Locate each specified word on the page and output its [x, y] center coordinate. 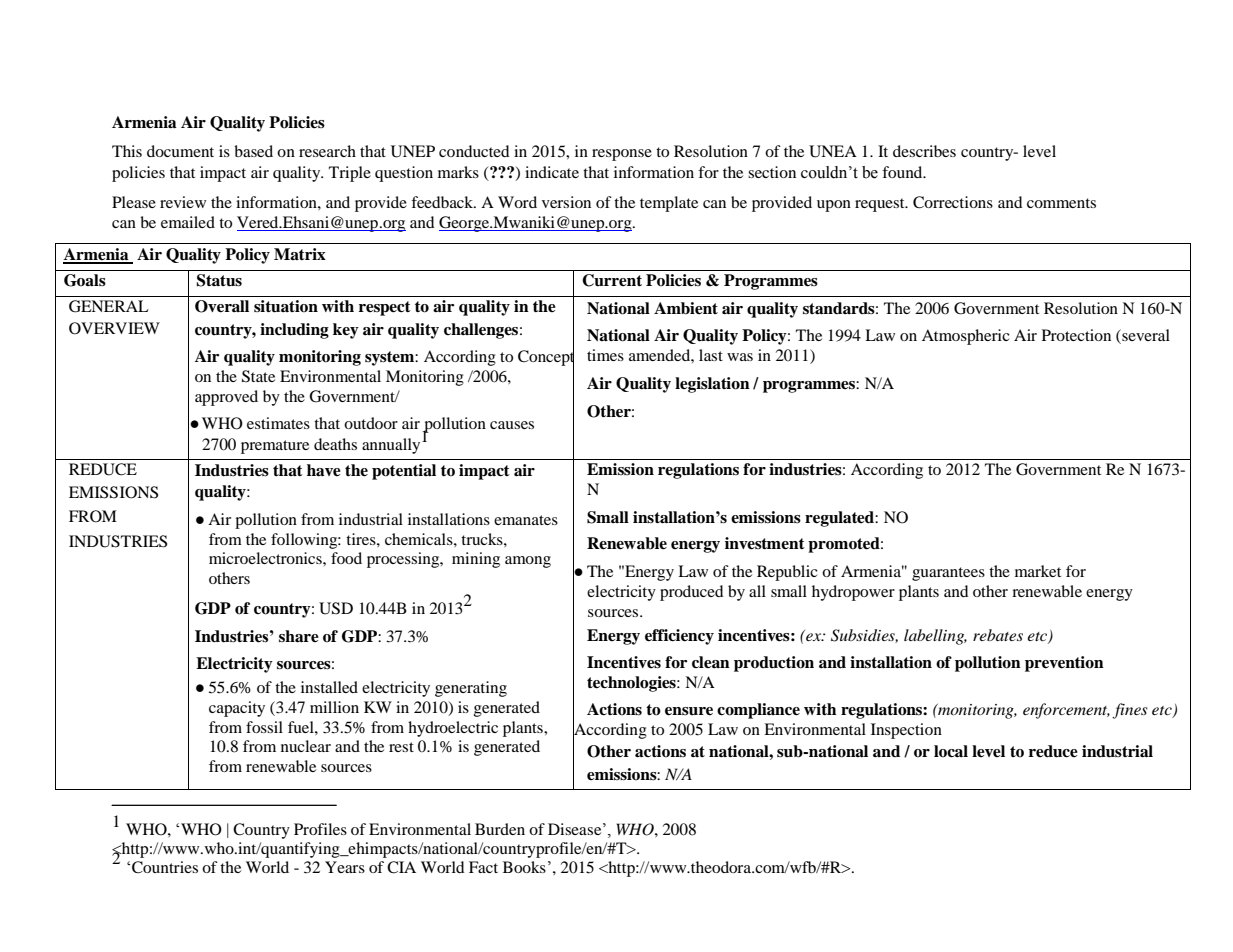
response [622, 155]
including [294, 331]
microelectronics [266, 558]
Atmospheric [966, 337]
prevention [1064, 664]
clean [711, 662]
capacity [237, 709]
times [605, 355]
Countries [165, 867]
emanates [526, 520]
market [1038, 571]
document [180, 151]
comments [1061, 203]
